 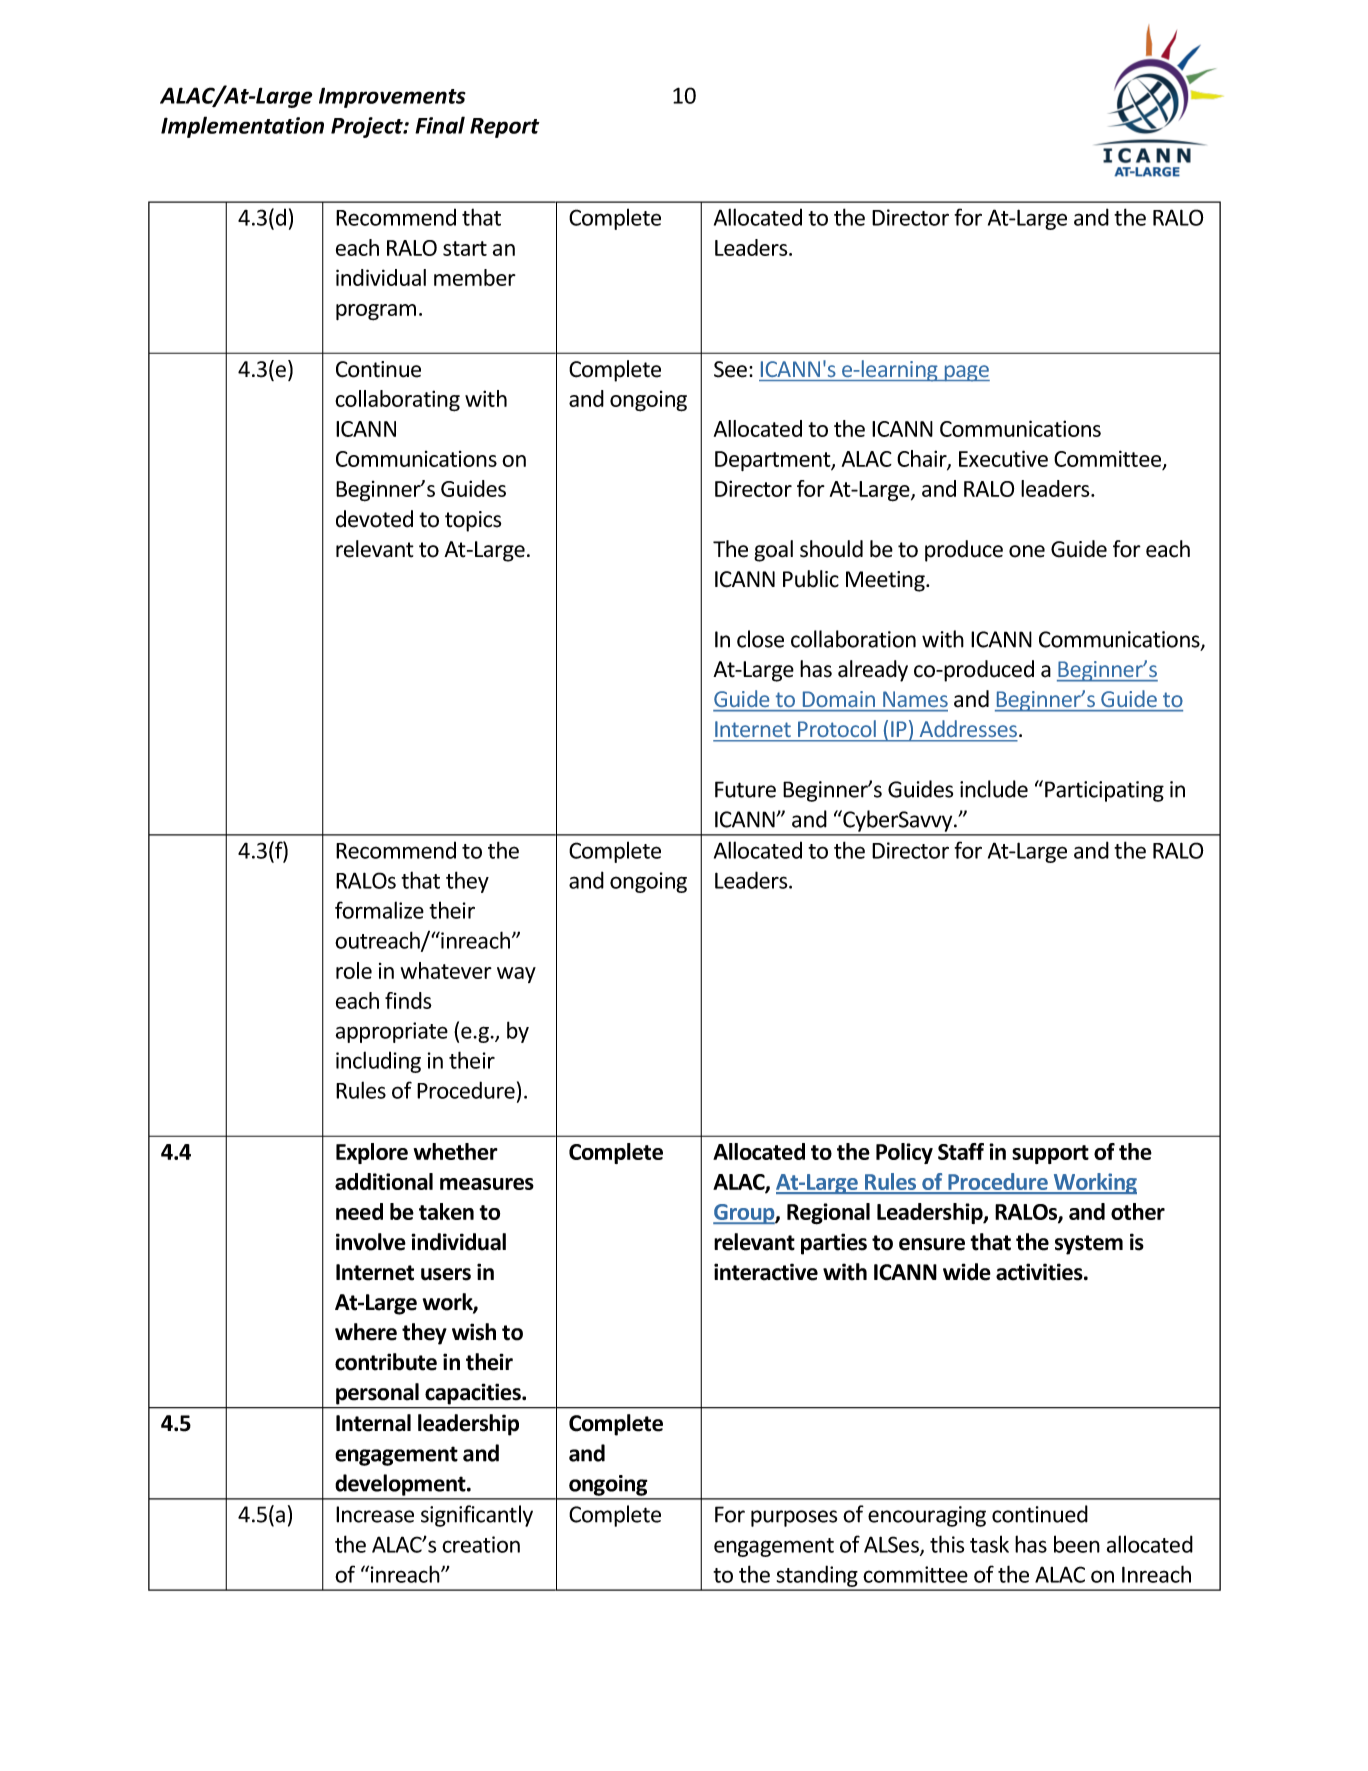 I want to click on Improvements, so click(x=392, y=97).
